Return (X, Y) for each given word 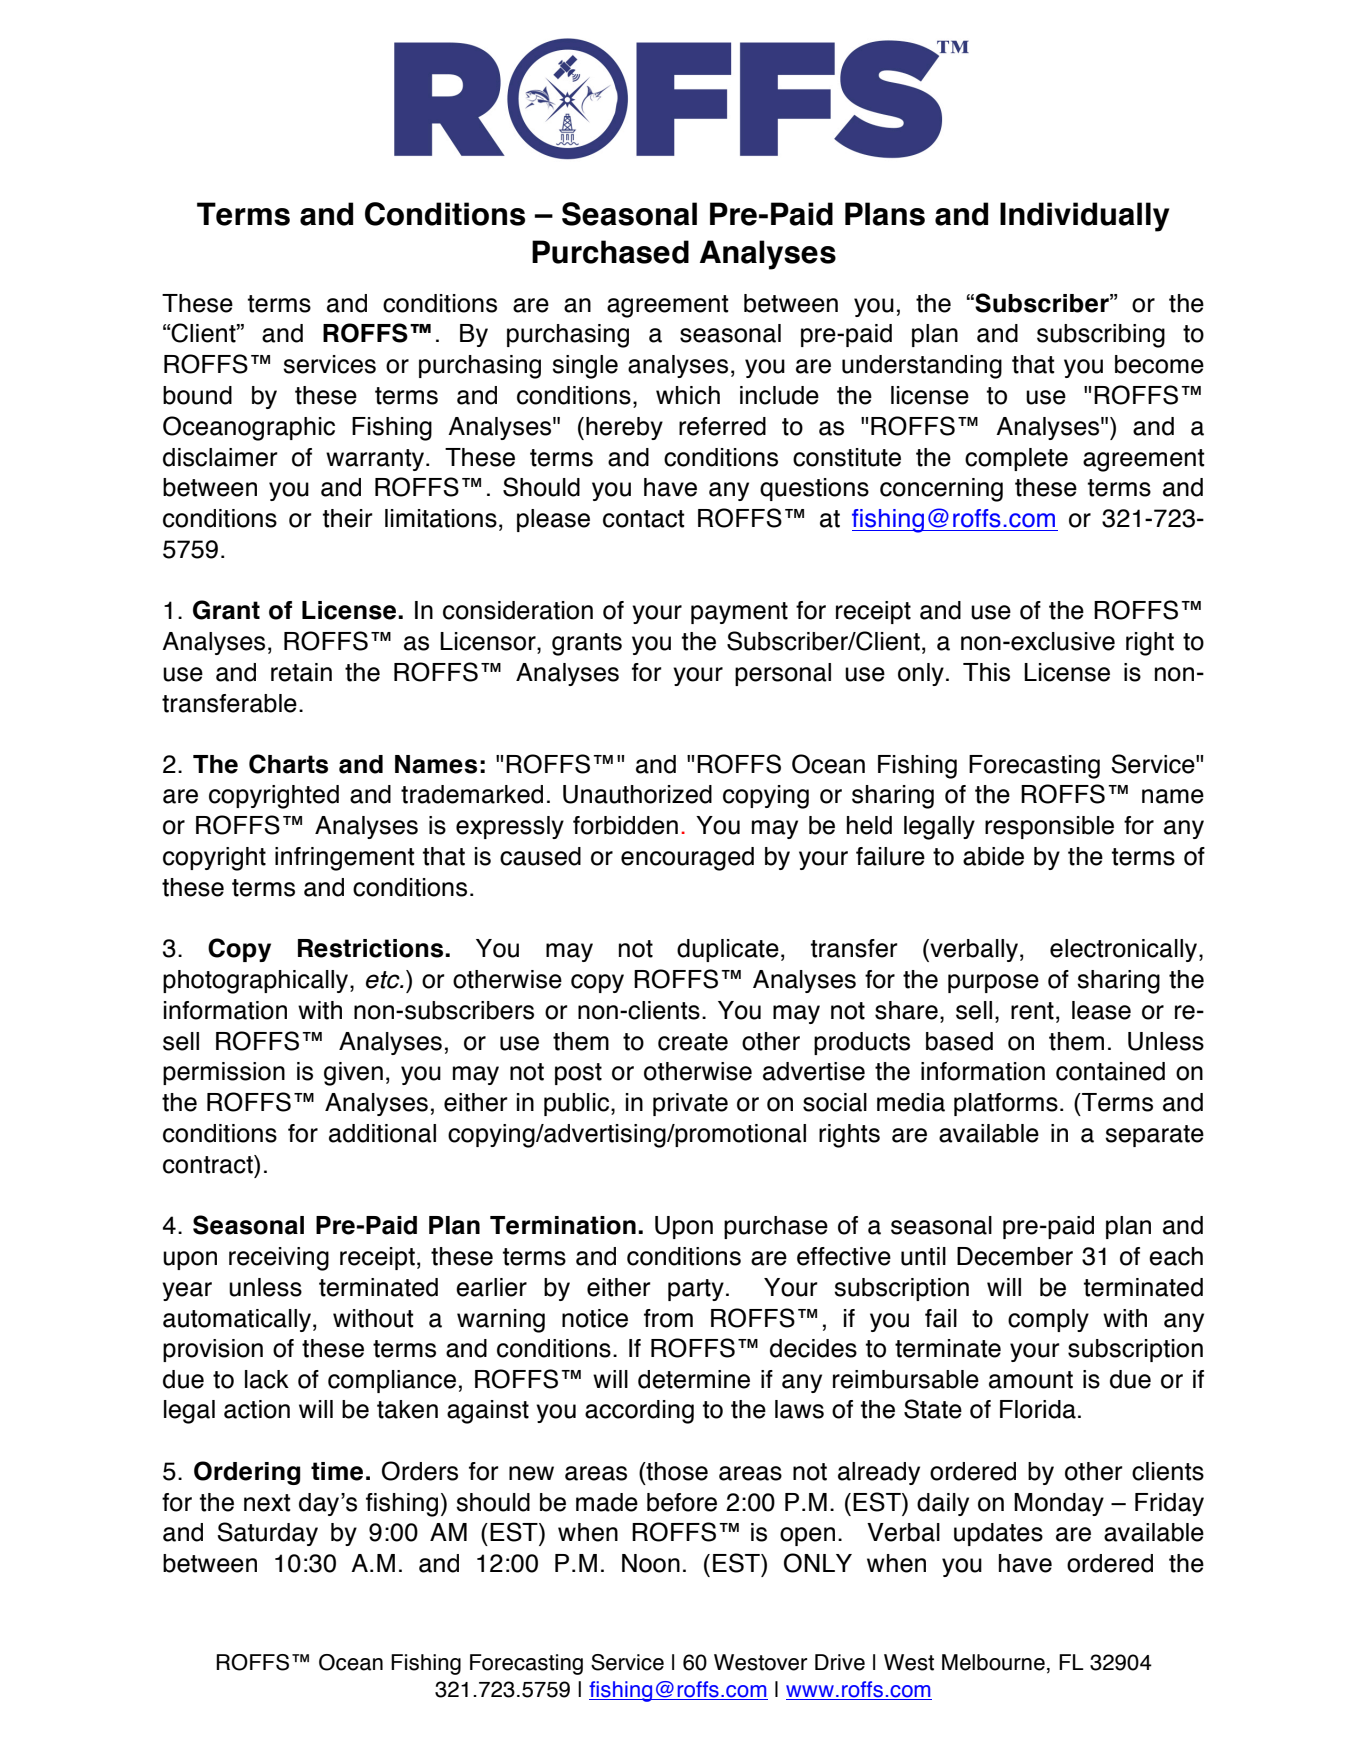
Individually (1084, 217)
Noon (651, 1563)
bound (197, 395)
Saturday (267, 1534)
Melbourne (993, 1662)
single (585, 367)
